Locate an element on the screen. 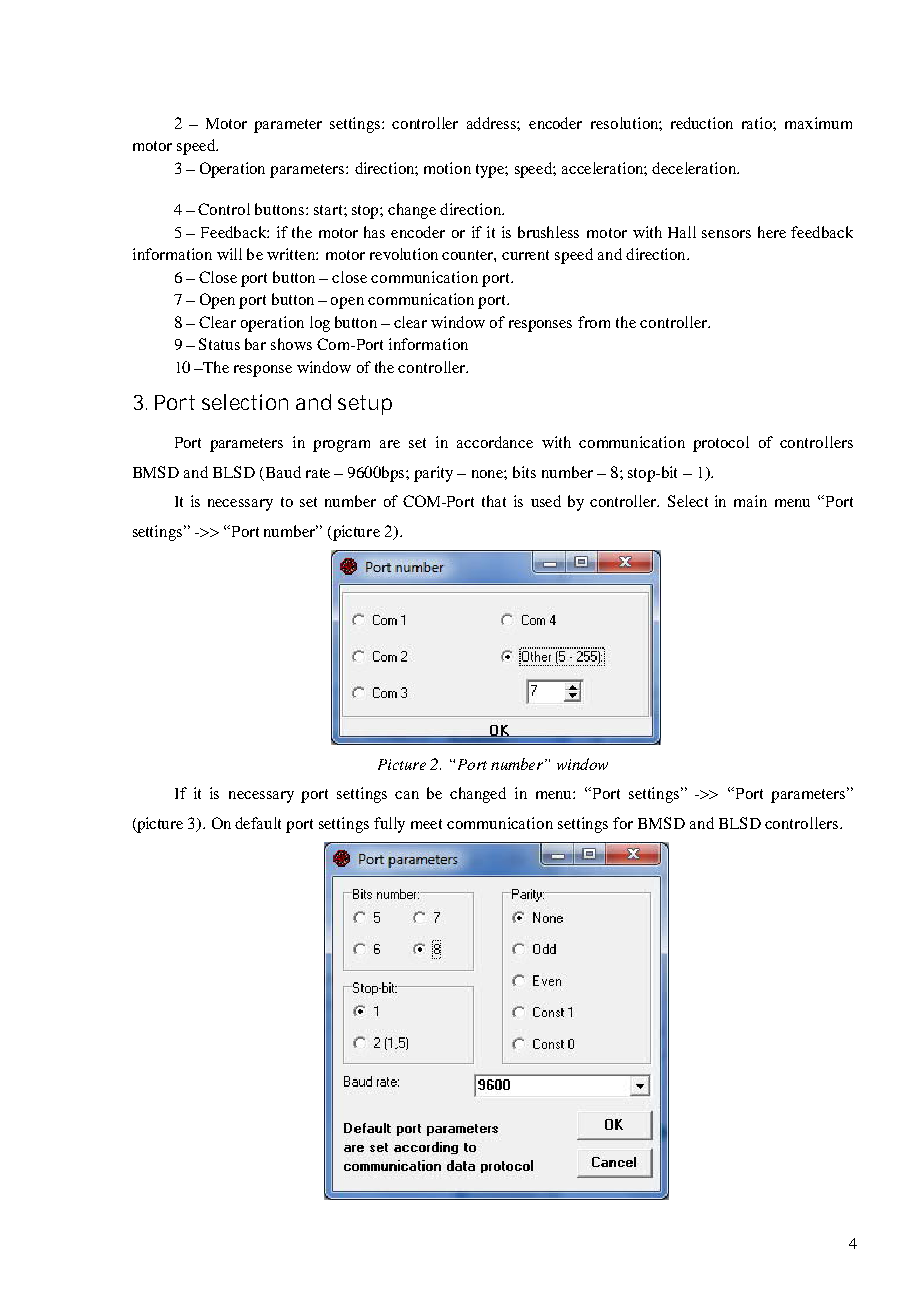  motion is located at coordinates (447, 168).
